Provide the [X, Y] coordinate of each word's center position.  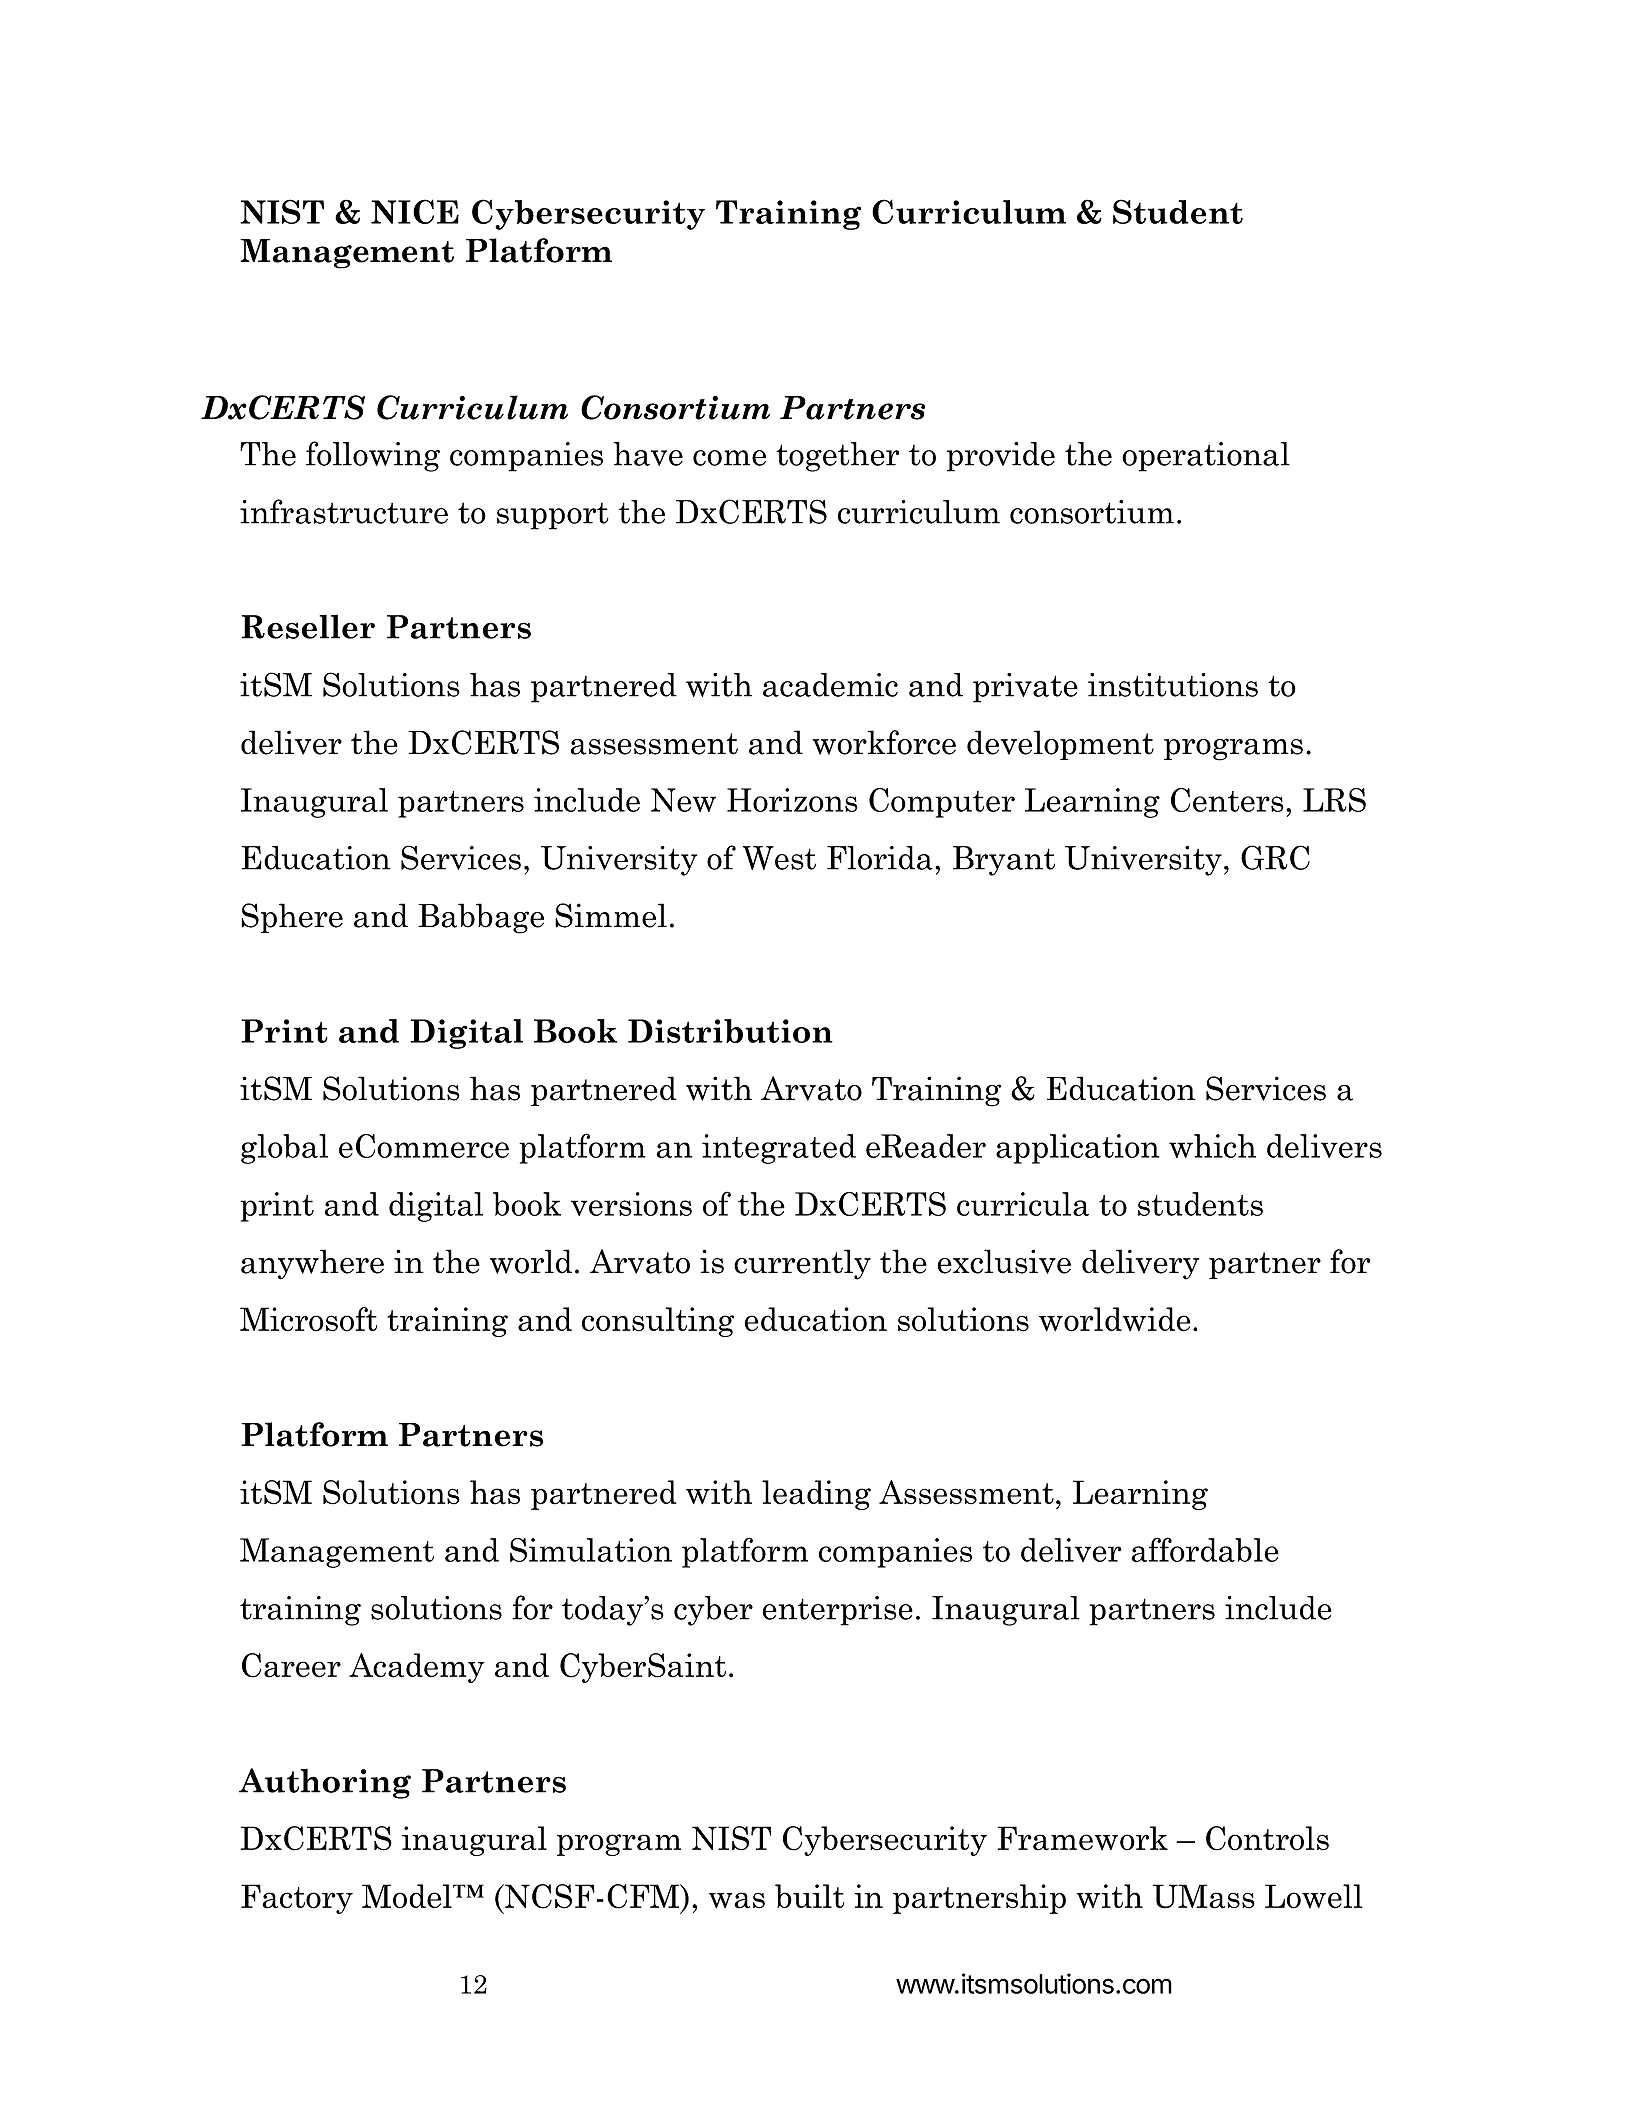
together [837, 457]
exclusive [1004, 1261]
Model [408, 1896]
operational [1206, 457]
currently [802, 1264]
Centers [1227, 800]
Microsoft [308, 1319]
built [809, 1896]
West [779, 858]
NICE [415, 211]
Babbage [481, 918]
